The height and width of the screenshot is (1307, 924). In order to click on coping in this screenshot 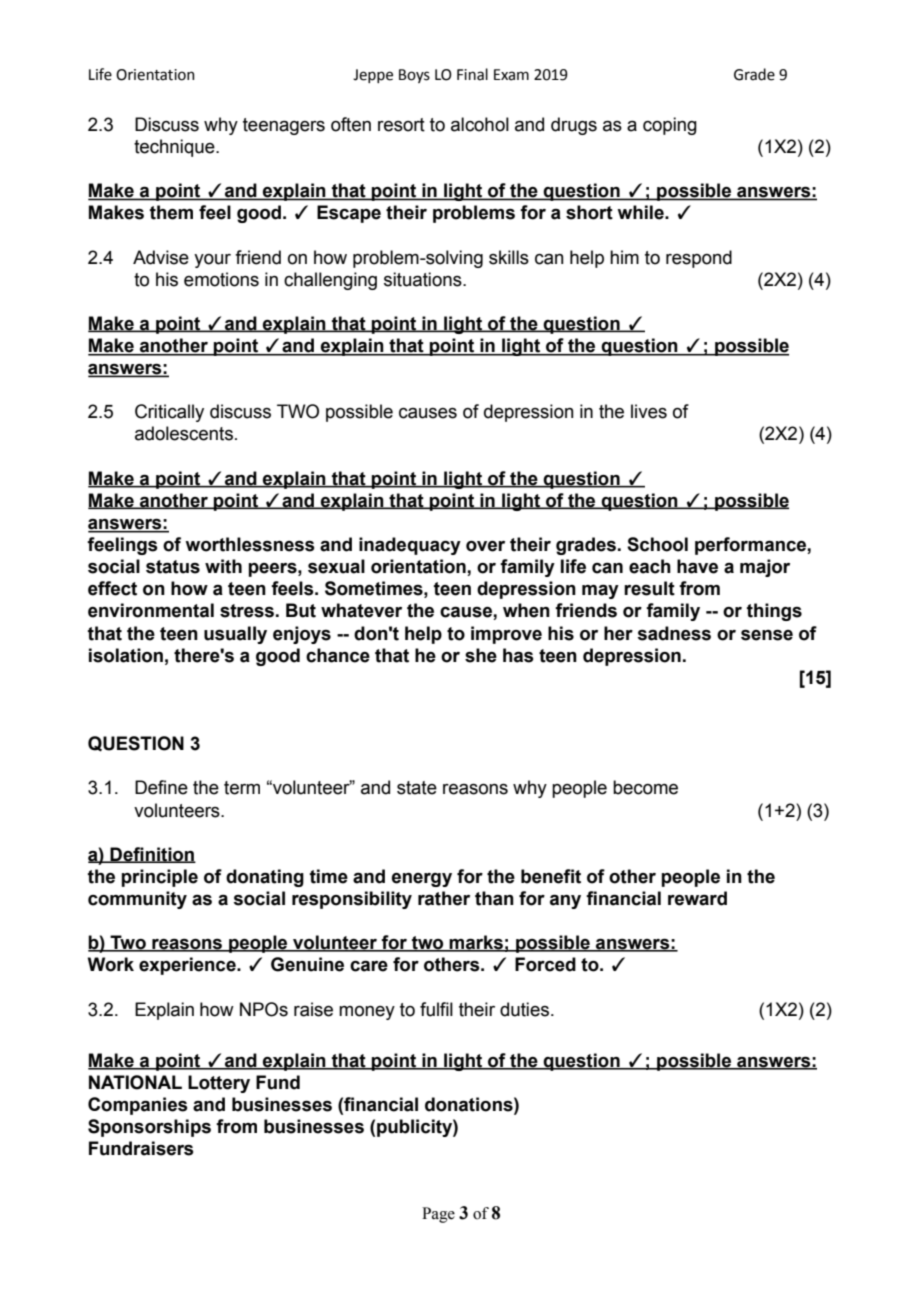, I will do `click(670, 126)`.
